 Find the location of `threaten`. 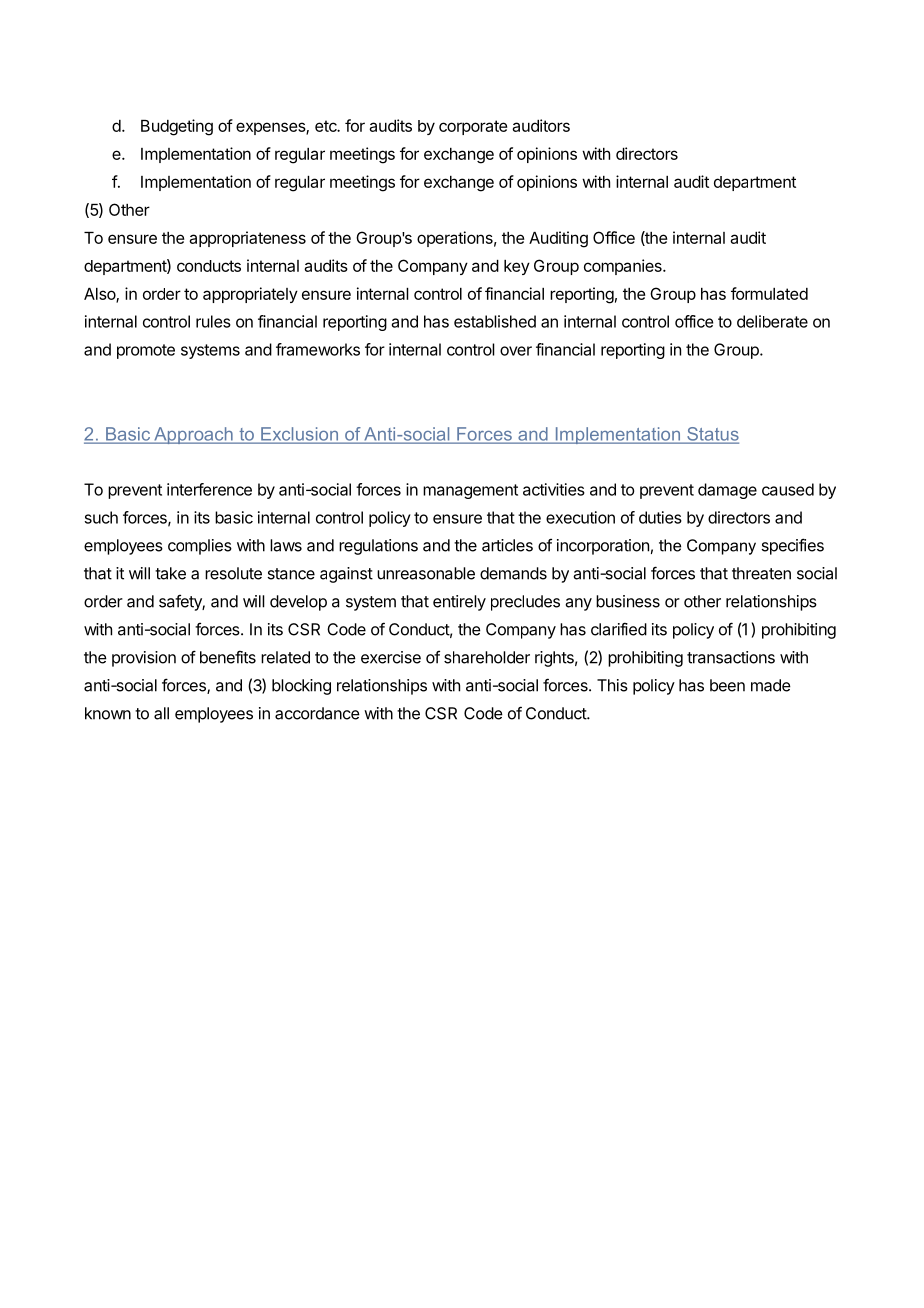

threaten is located at coordinates (761, 573).
